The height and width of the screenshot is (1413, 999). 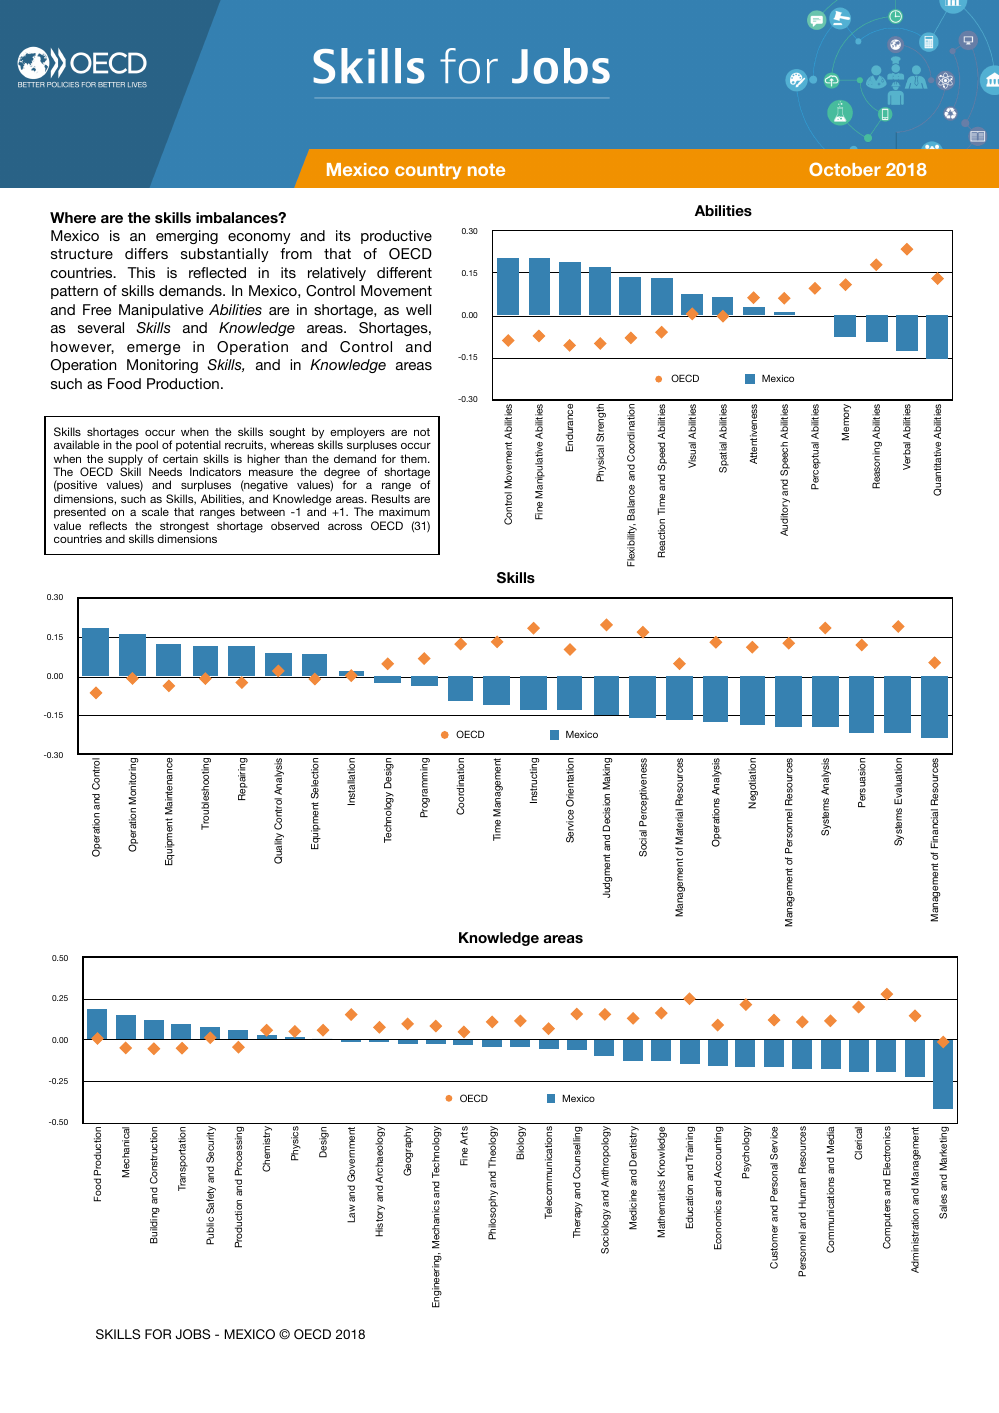 I want to click on October, so click(x=845, y=169).
